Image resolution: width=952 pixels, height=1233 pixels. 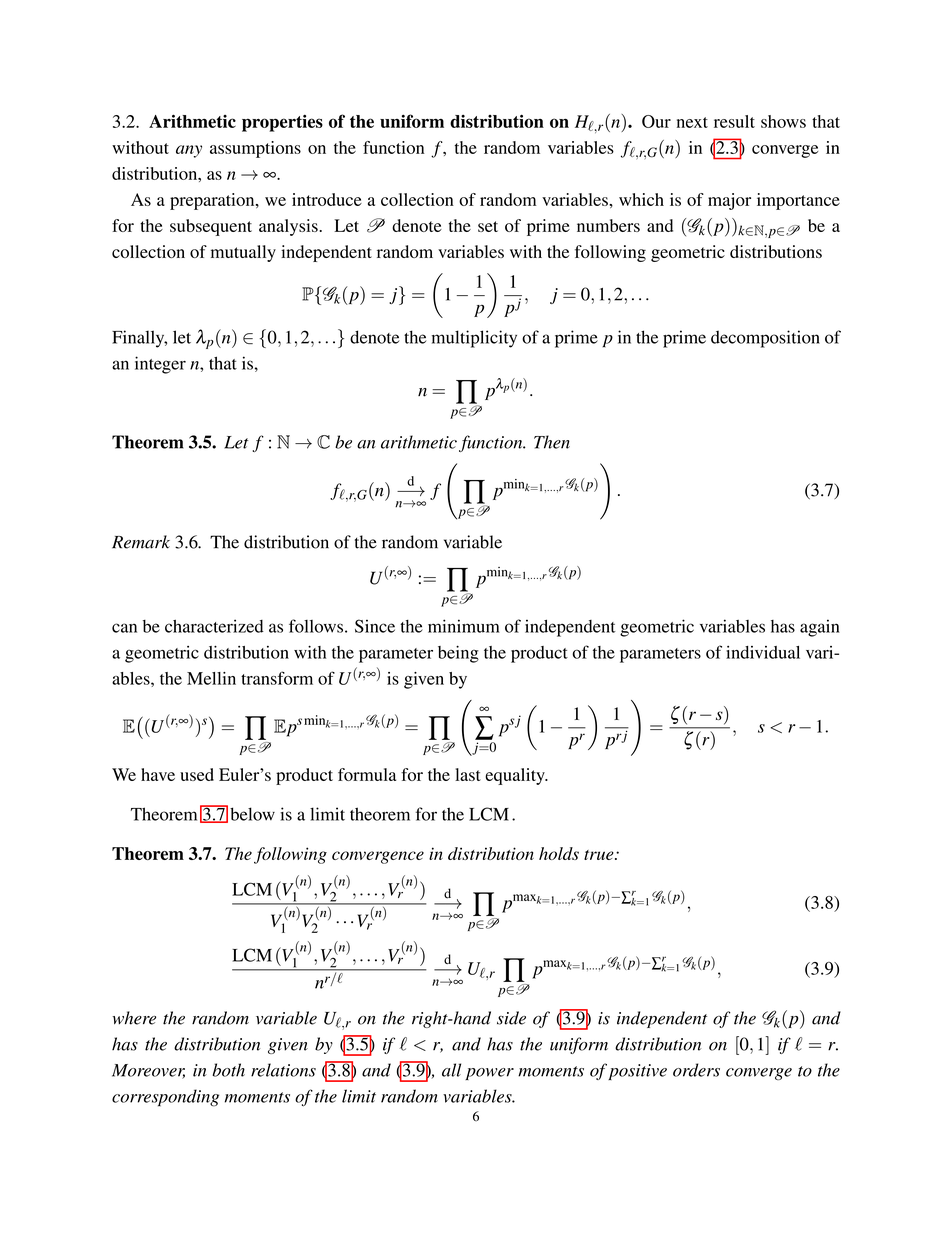 What do you see at coordinates (763, 652) in the page?
I see `individual` at bounding box center [763, 652].
